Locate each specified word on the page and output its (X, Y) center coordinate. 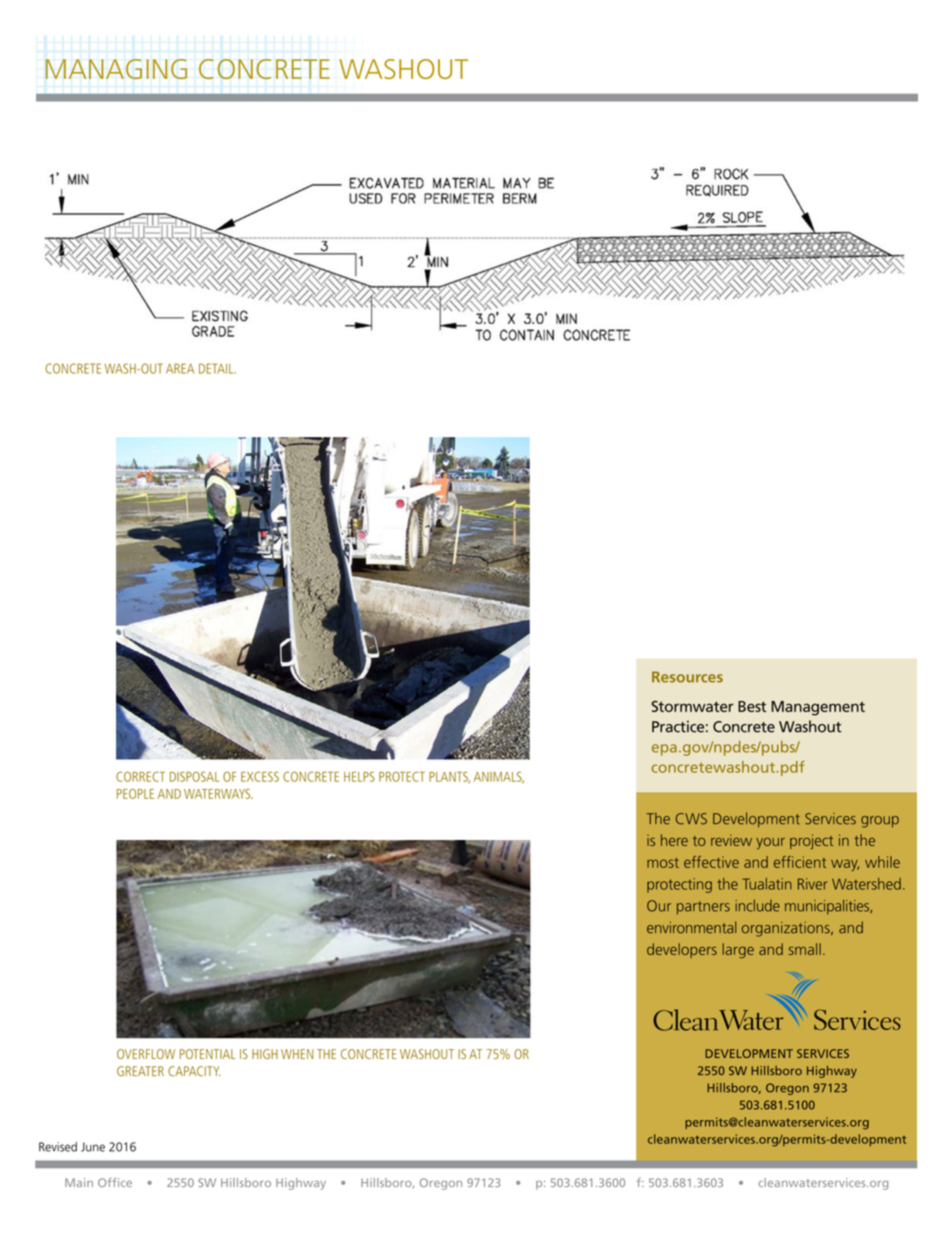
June (93, 1147)
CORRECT (140, 776)
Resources (687, 677)
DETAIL (217, 368)
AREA (180, 368)
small (805, 949)
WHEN (297, 1054)
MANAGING (116, 69)
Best (752, 706)
